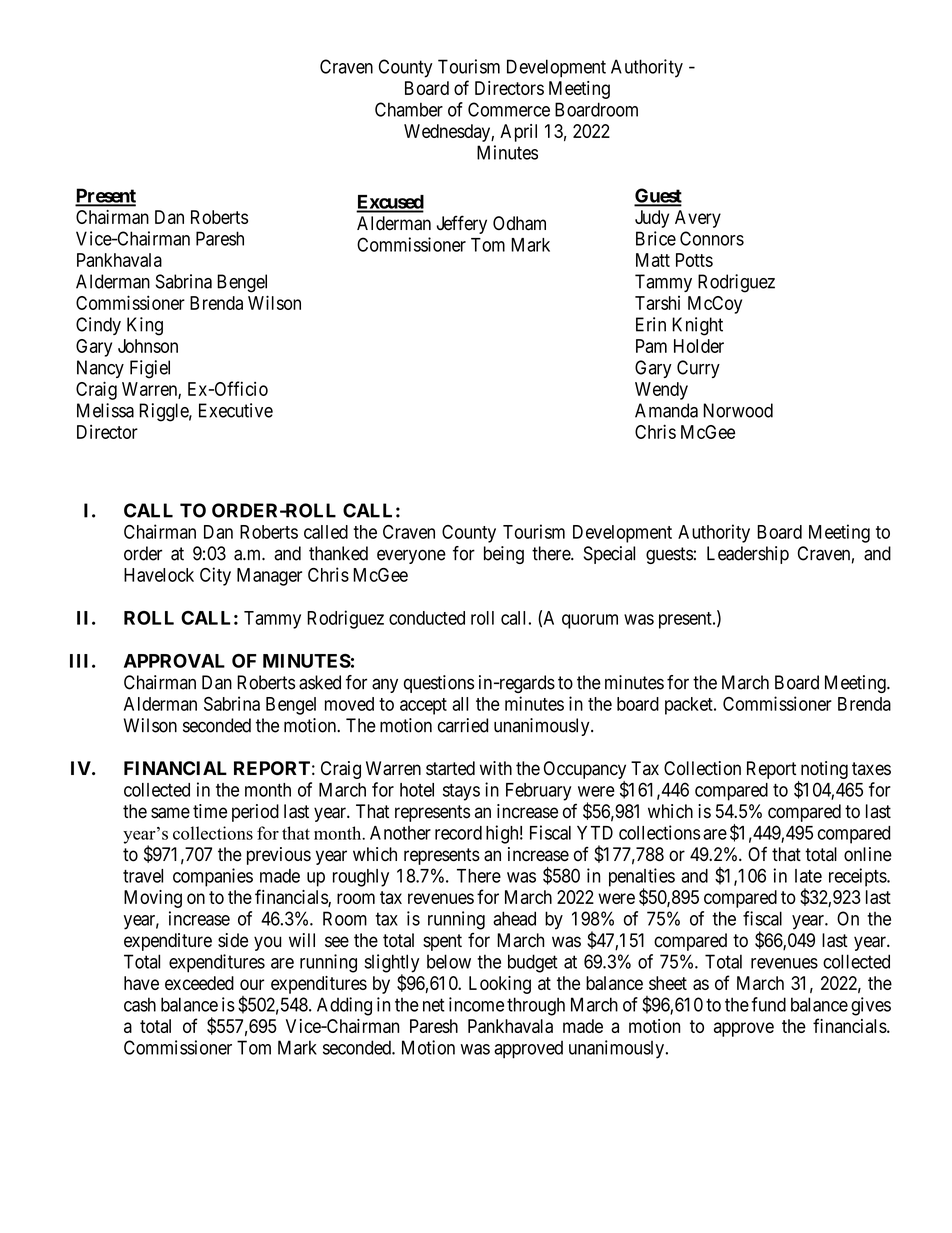  Describe the element at coordinates (698, 219) in the page. I see `Avery` at that location.
